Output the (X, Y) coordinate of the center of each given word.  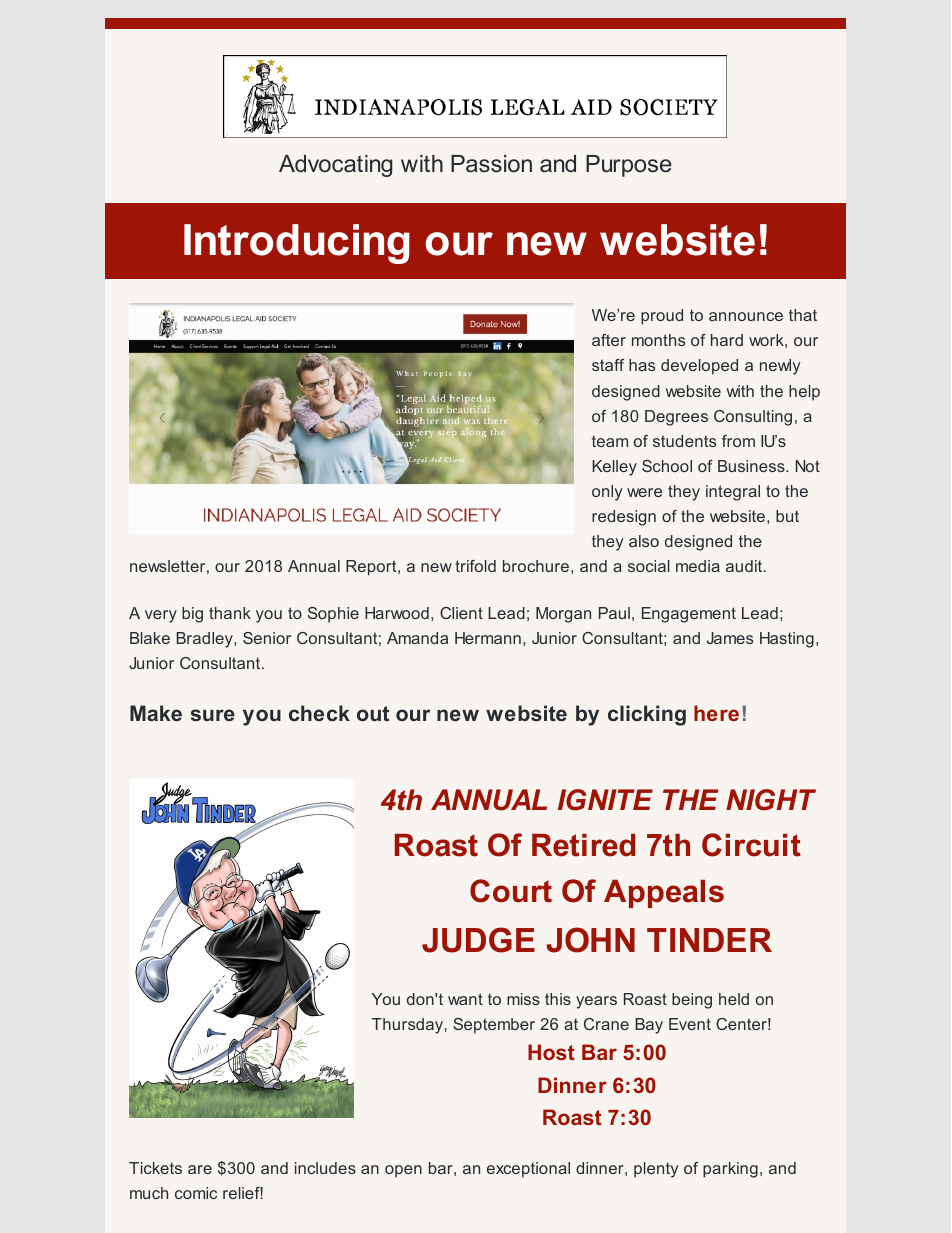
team (610, 441)
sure (213, 715)
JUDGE (478, 940)
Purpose (629, 166)
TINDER (709, 940)
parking (730, 1170)
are (200, 1169)
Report (372, 568)
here (716, 713)
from (738, 441)
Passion (491, 164)
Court (511, 891)
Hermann (488, 638)
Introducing (297, 244)
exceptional (528, 1170)
